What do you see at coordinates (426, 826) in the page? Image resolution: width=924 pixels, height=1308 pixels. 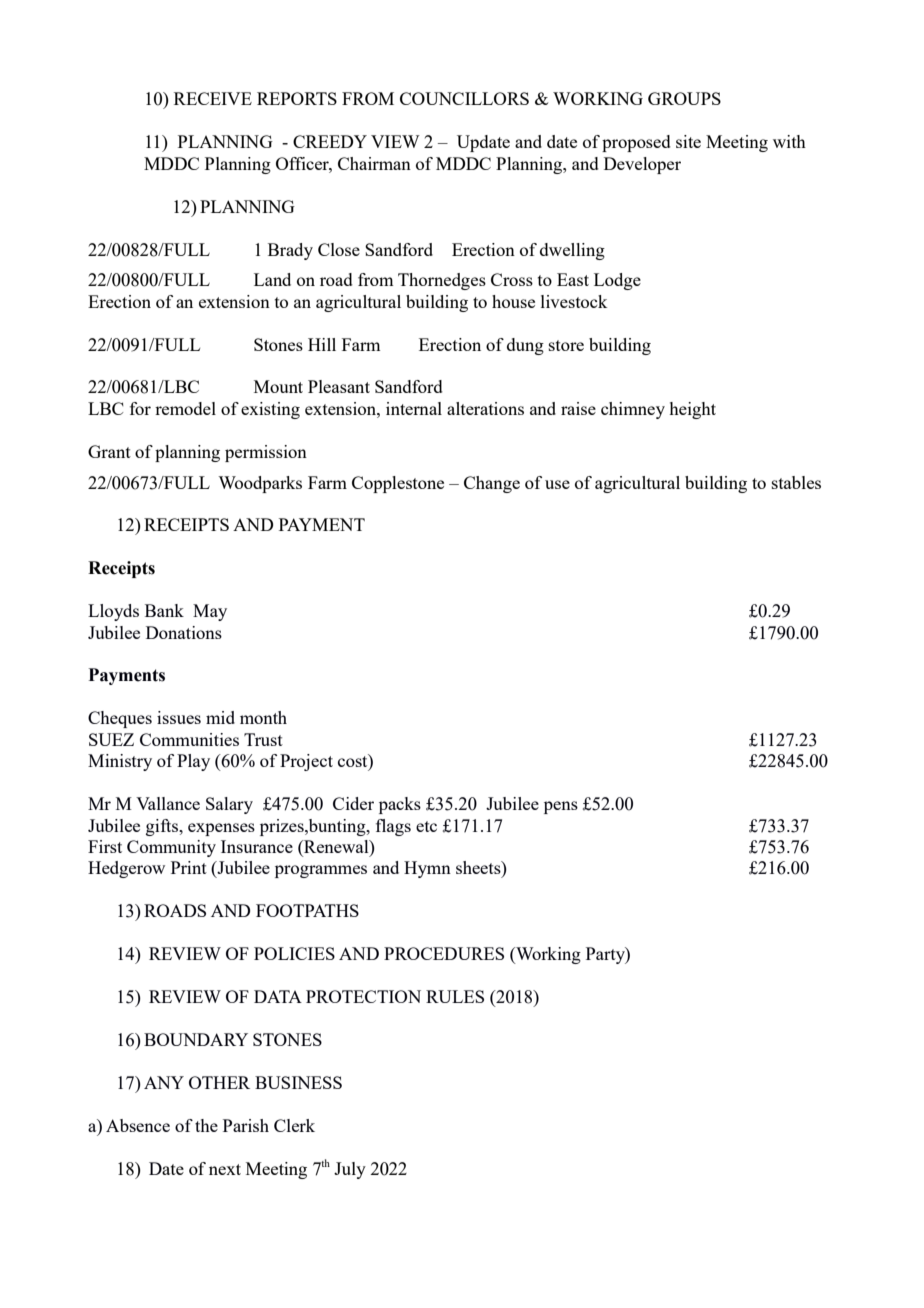 I see `etc` at bounding box center [426, 826].
